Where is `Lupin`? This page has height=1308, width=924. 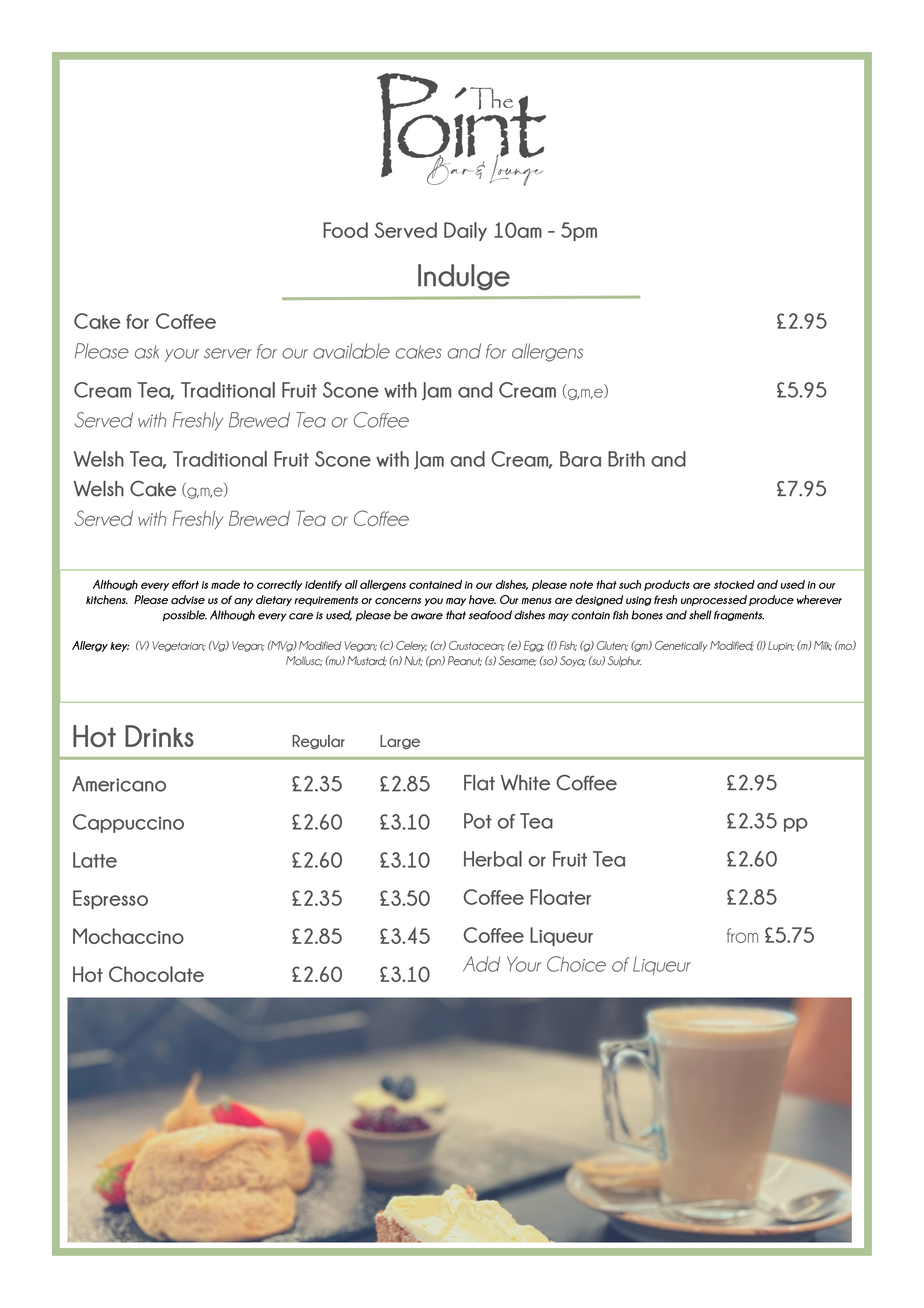
Lupin is located at coordinates (781, 646).
